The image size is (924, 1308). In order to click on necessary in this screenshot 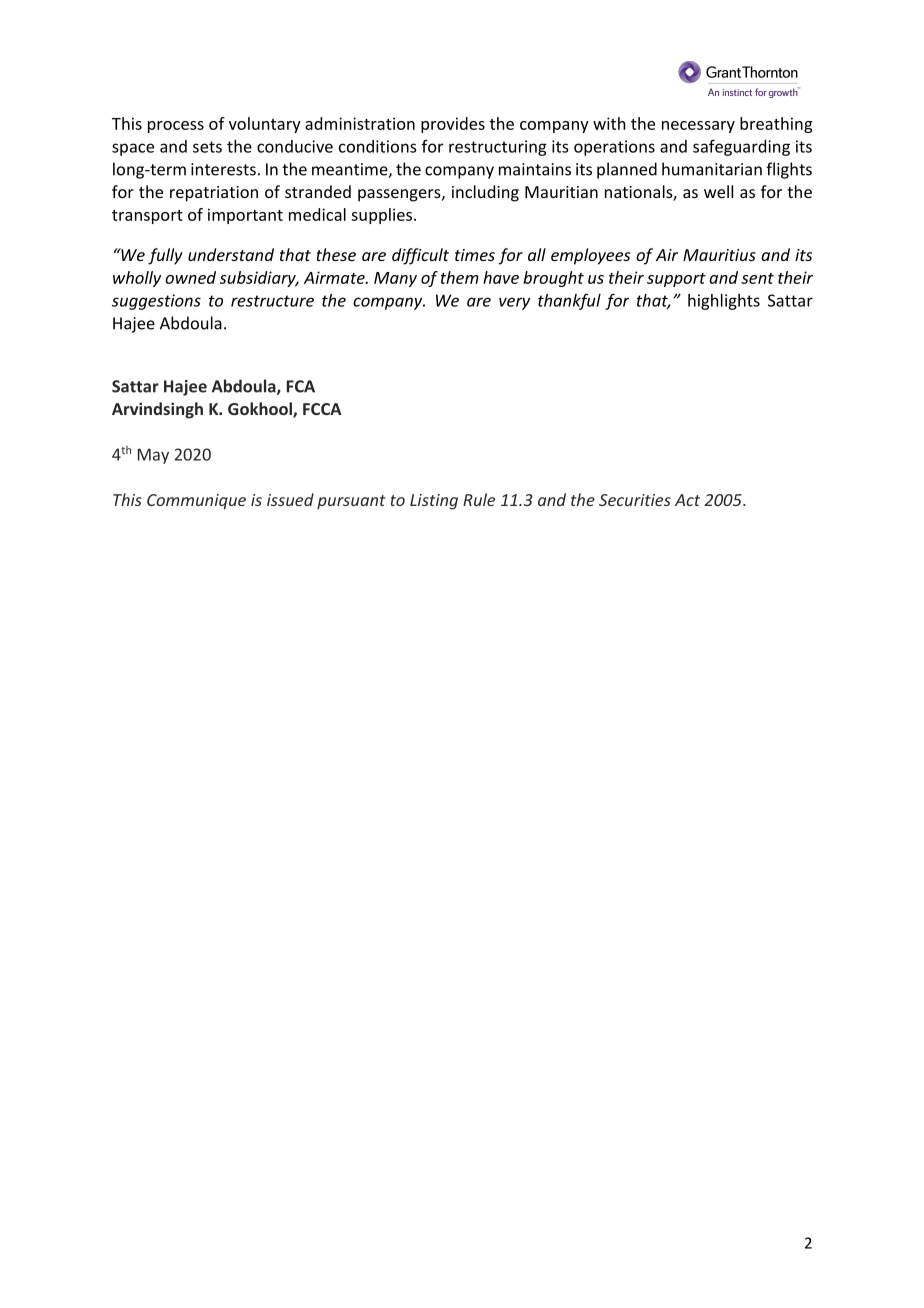, I will do `click(698, 127)`.
